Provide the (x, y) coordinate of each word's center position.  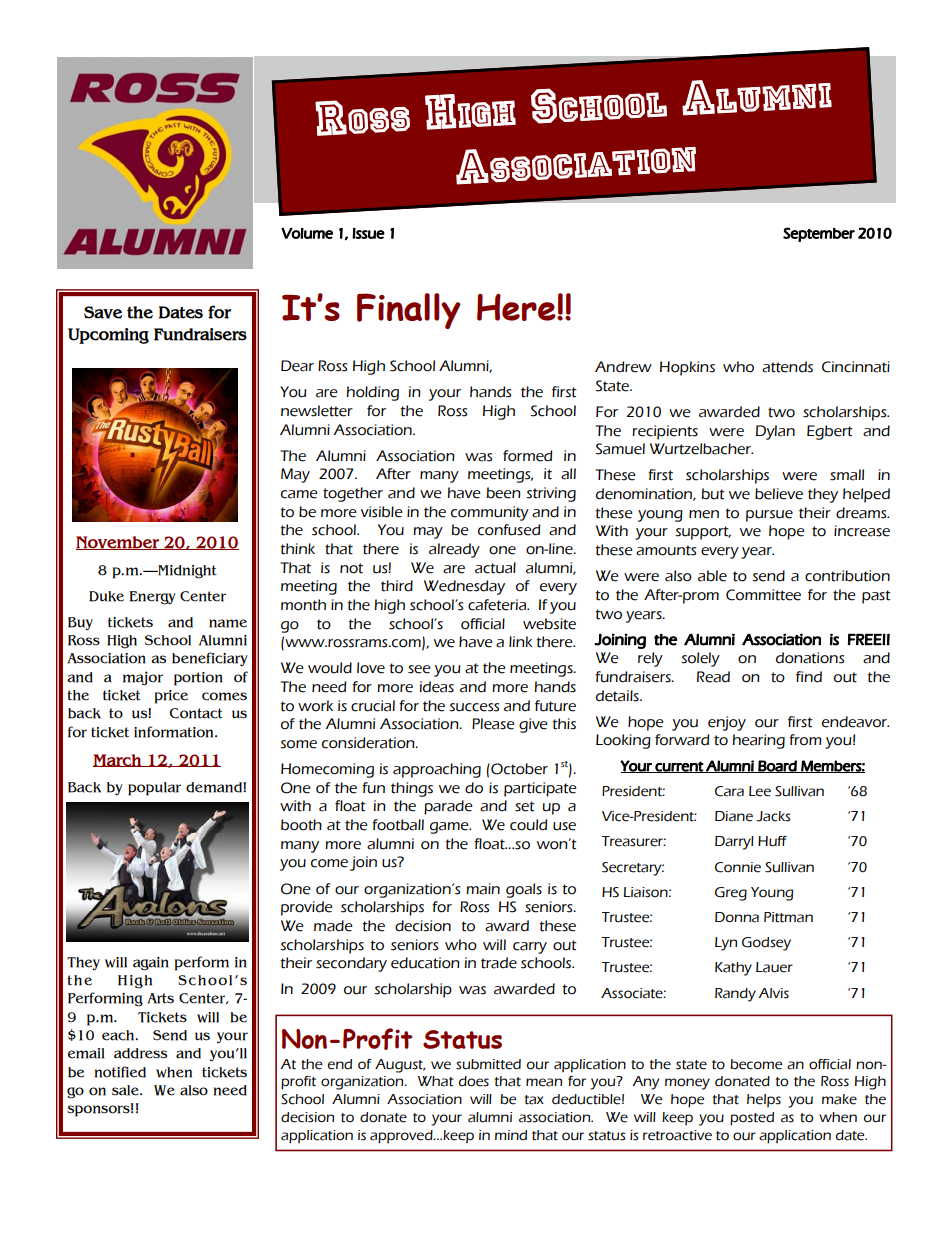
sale (126, 1090)
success (474, 707)
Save (103, 312)
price (171, 697)
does (474, 1081)
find (809, 677)
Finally (409, 311)
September (819, 234)
